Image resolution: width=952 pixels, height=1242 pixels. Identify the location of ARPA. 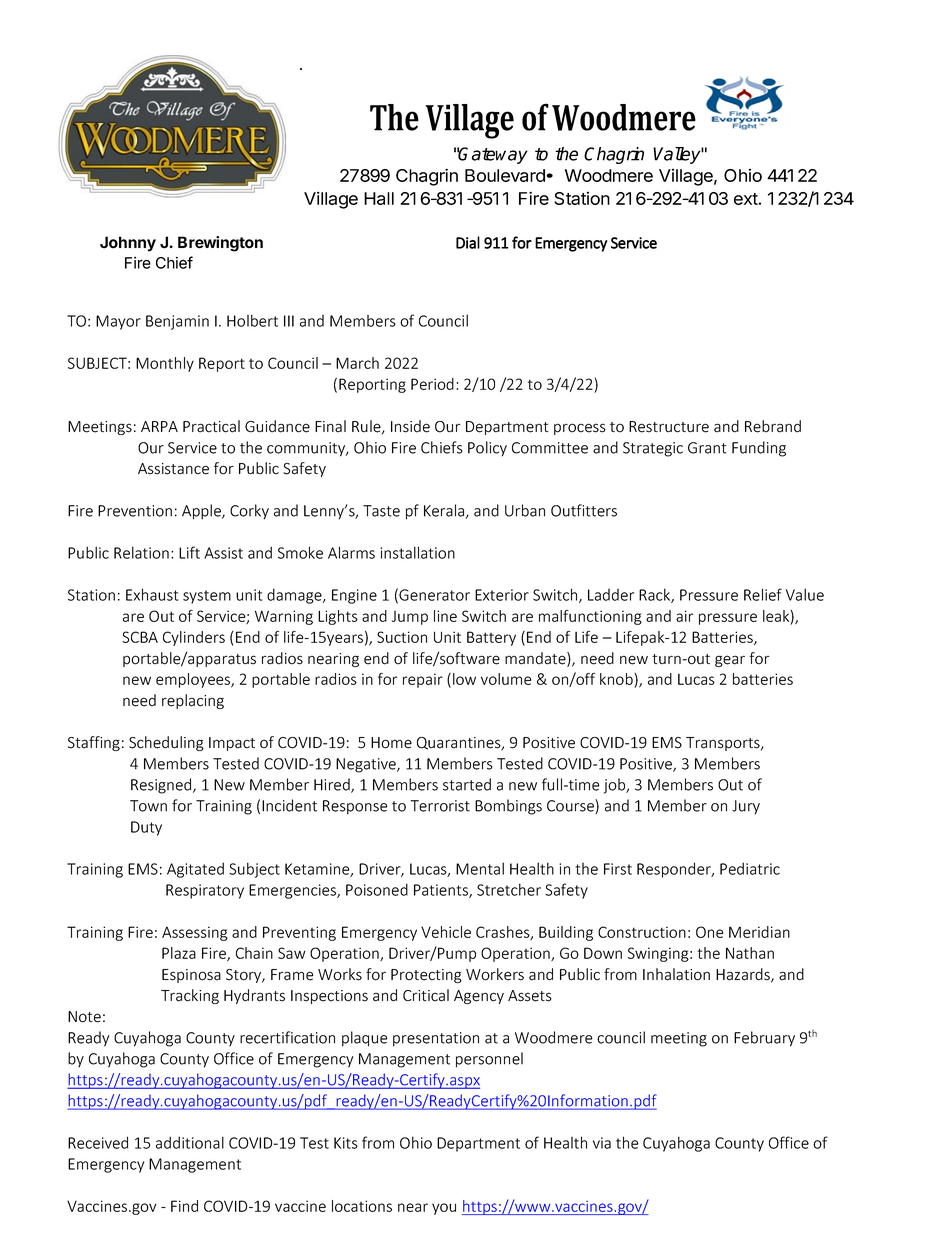
(159, 426).
